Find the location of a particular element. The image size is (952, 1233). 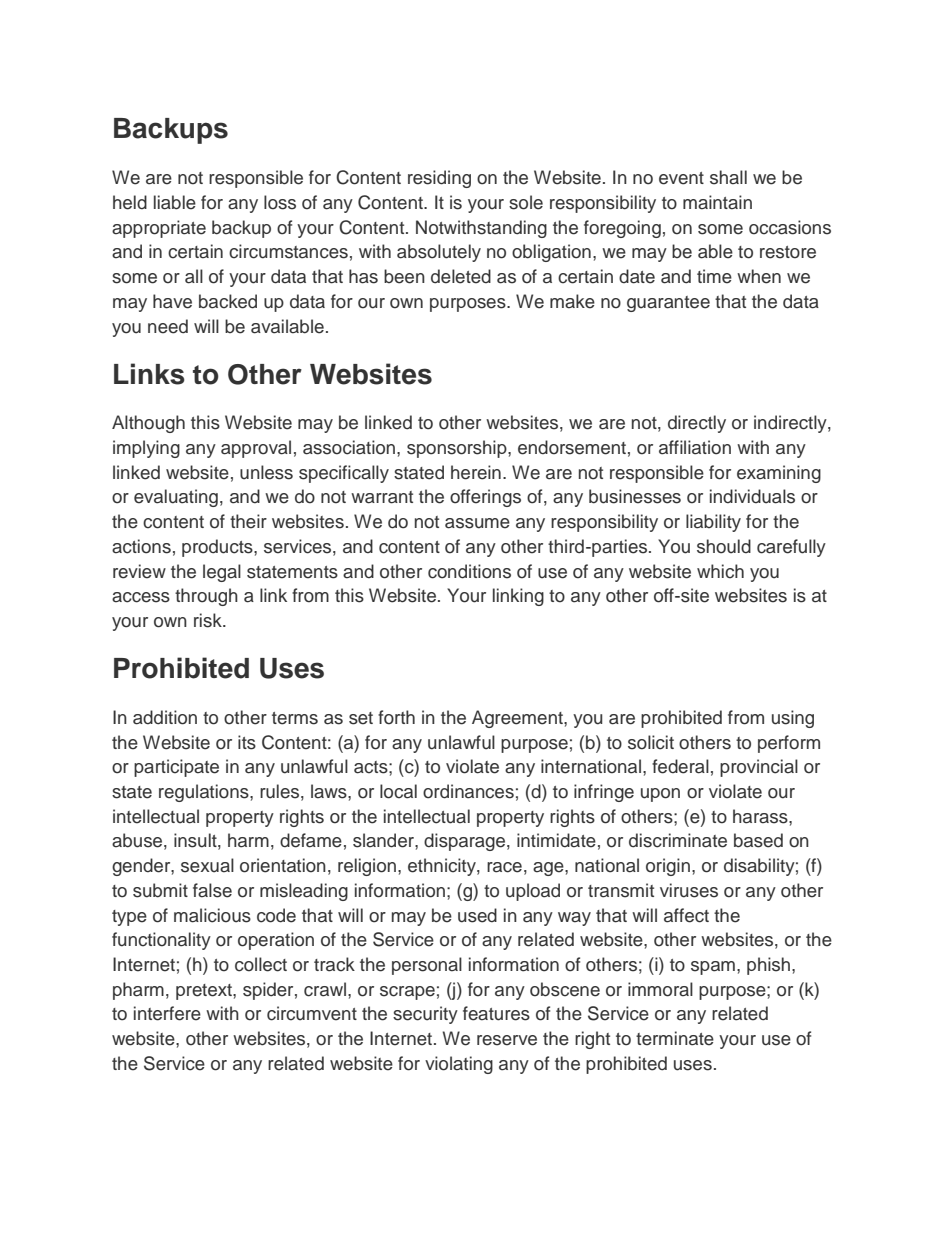

ordinances is located at coordinates (468, 791).
